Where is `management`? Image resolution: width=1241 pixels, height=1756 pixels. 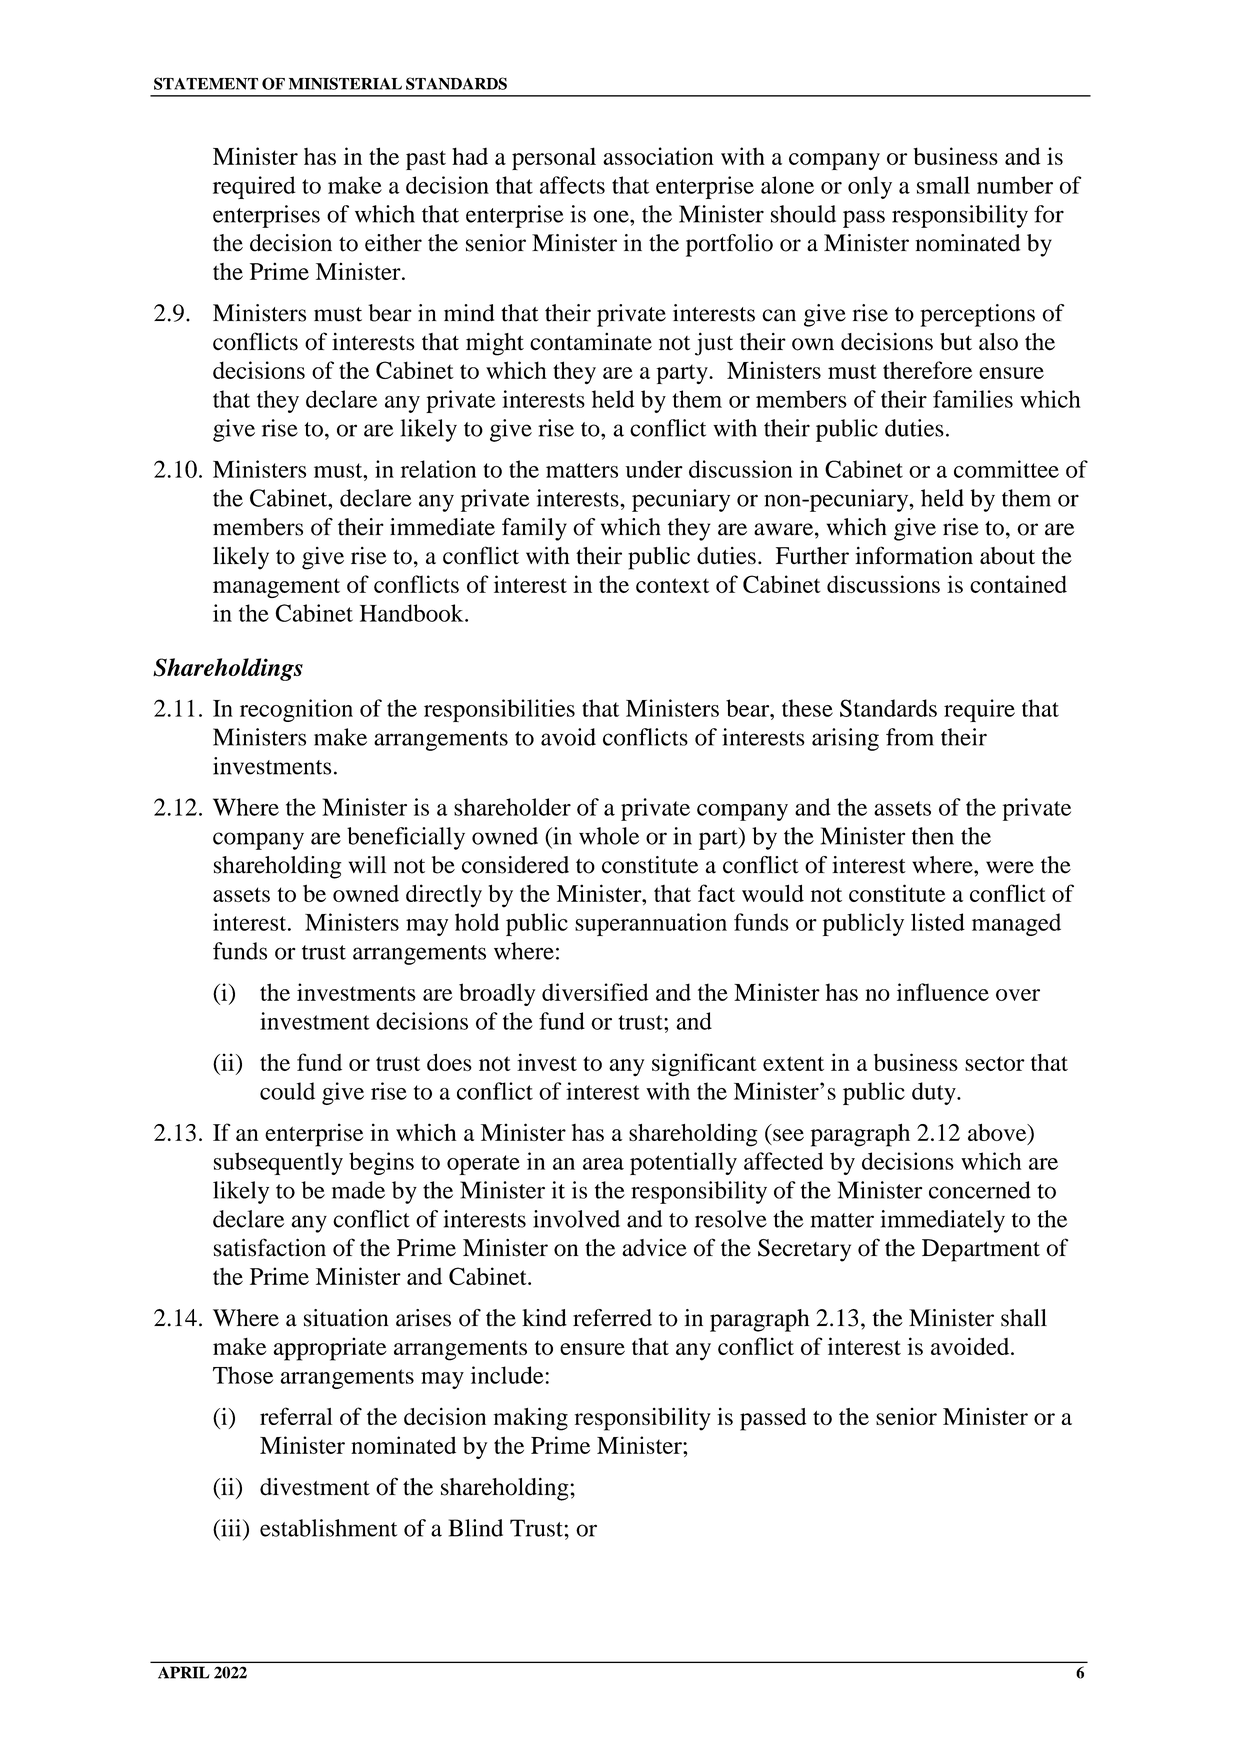
management is located at coordinates (276, 588).
